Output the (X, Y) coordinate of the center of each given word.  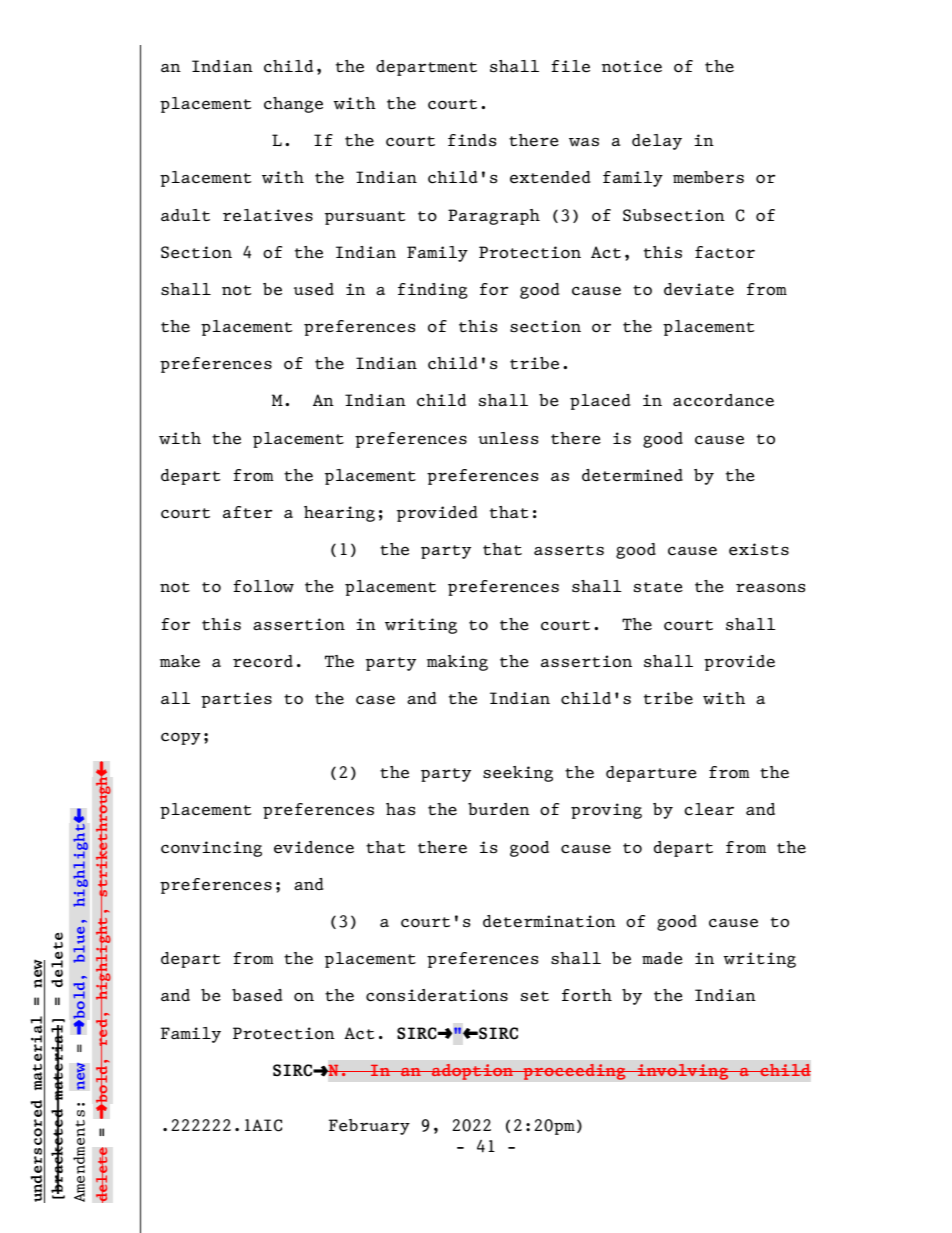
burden (499, 809)
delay (657, 142)
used (314, 289)
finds (472, 140)
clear (709, 809)
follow (263, 586)
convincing (211, 849)
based (257, 995)
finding (433, 291)
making (457, 663)
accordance (723, 400)
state (658, 587)
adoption (472, 1072)
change (293, 105)
